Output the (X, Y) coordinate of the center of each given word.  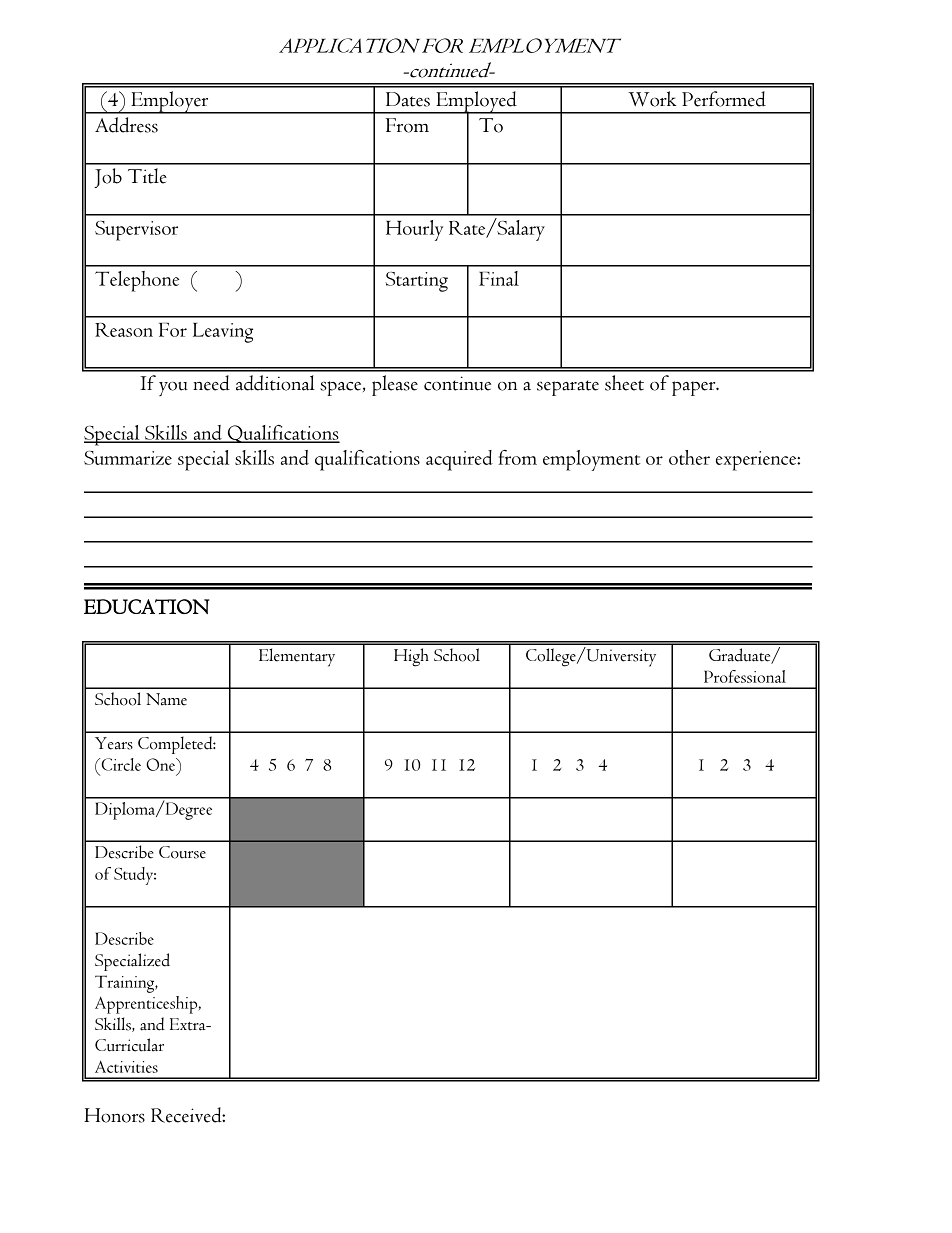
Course (182, 852)
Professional (745, 676)
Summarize (128, 458)
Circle (120, 764)
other (689, 457)
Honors (114, 1115)
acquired (459, 460)
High (411, 657)
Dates (408, 99)
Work (652, 99)
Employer (170, 102)
